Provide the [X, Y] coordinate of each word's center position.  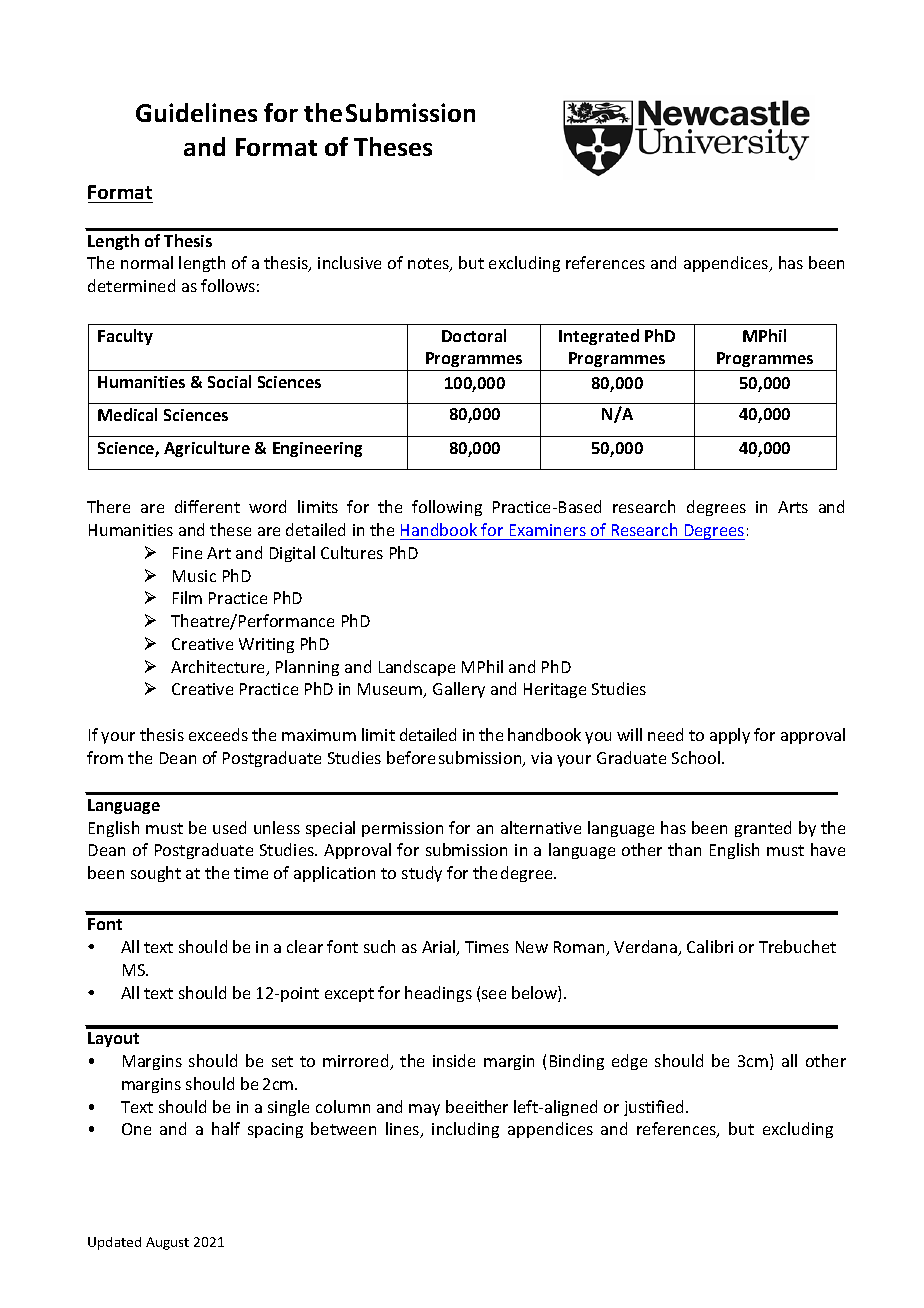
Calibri [710, 946]
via [541, 758]
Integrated [599, 337]
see [494, 994]
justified [653, 1108]
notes [429, 265]
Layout [113, 1039]
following [447, 508]
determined [131, 285]
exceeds [218, 734]
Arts [793, 507]
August [167, 1243]
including [465, 1130]
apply [730, 736]
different [207, 506]
